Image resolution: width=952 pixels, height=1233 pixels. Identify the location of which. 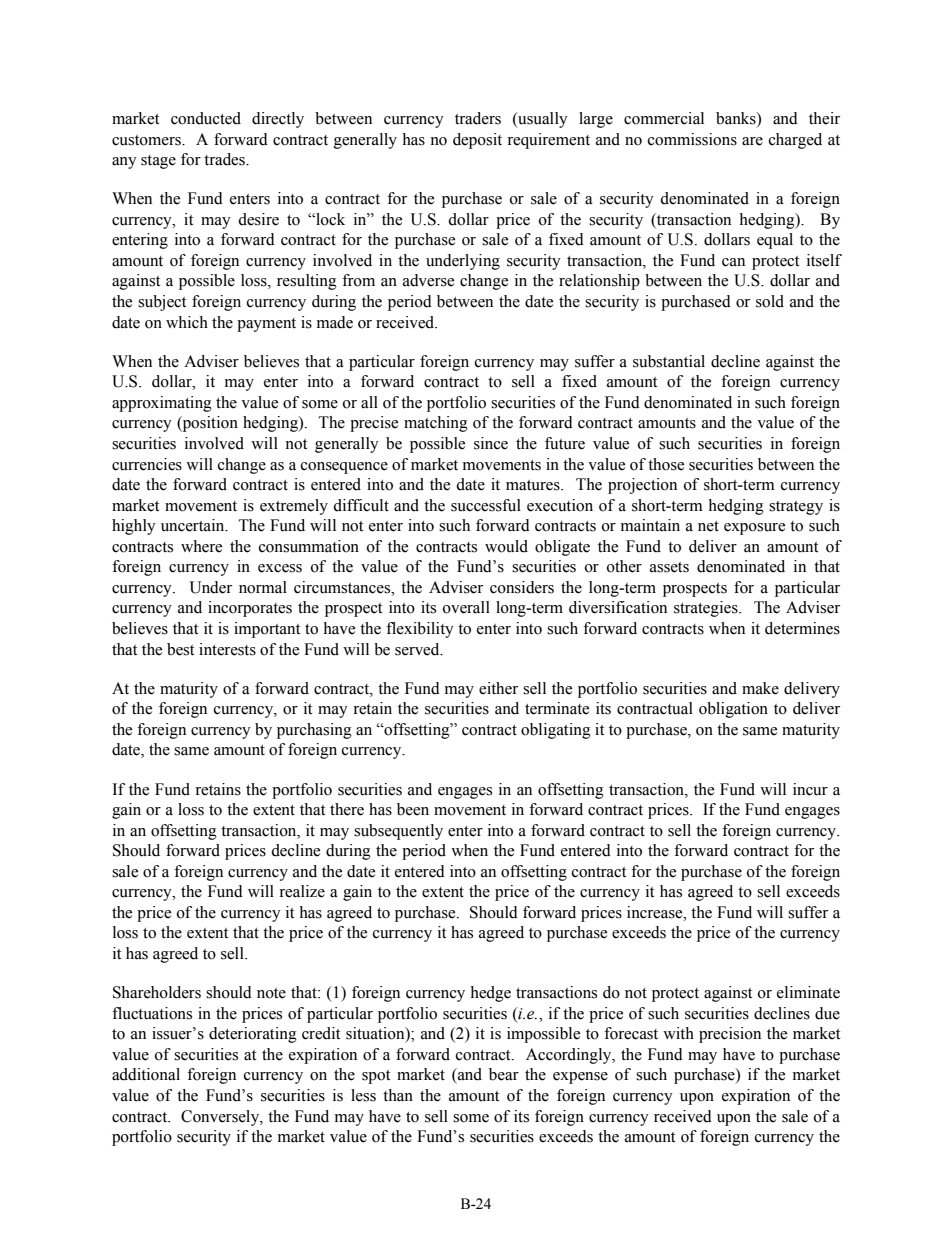
(187, 322).
